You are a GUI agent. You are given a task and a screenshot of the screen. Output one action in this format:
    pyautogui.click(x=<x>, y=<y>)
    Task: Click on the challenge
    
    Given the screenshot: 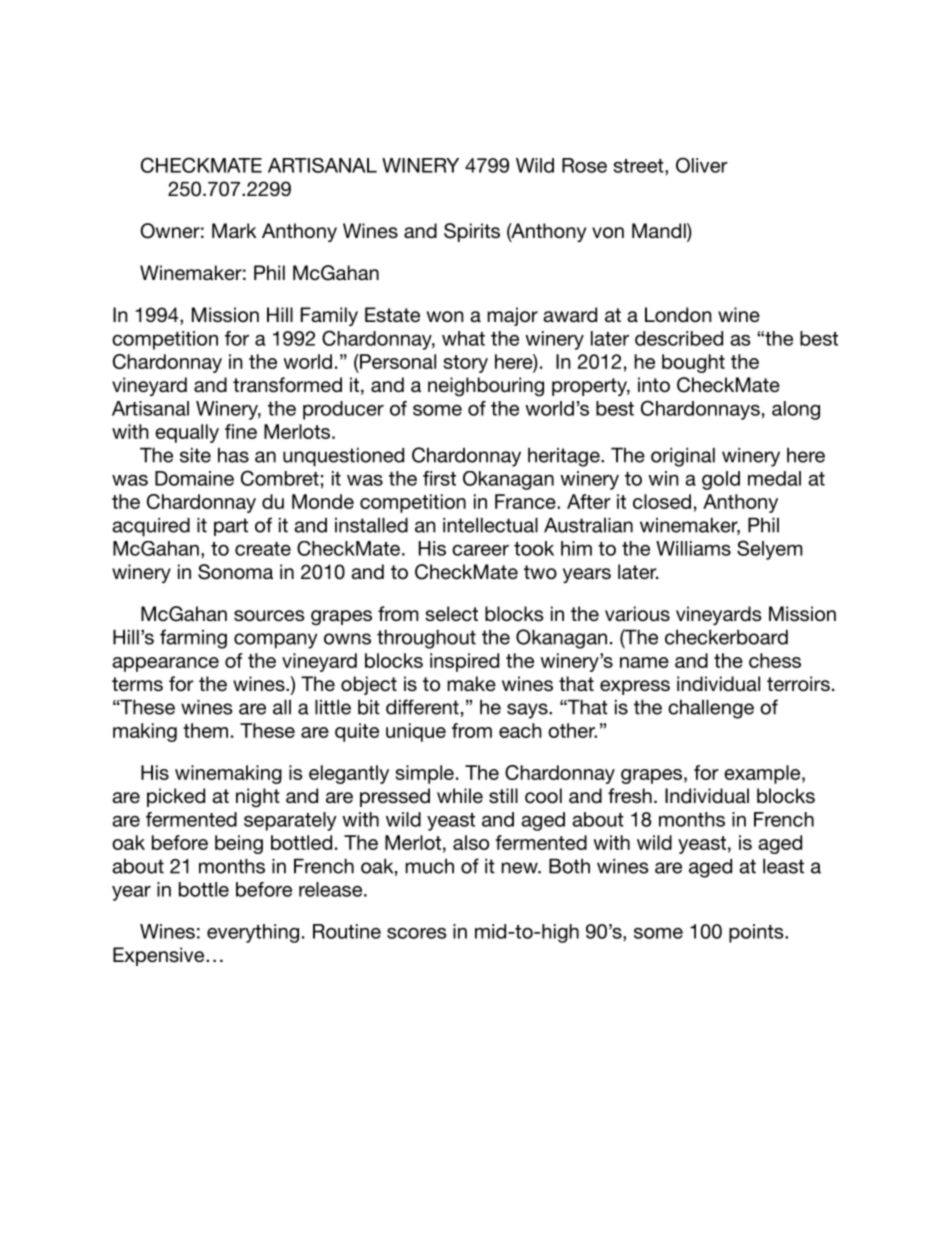 What is the action you would take?
    pyautogui.click(x=711, y=709)
